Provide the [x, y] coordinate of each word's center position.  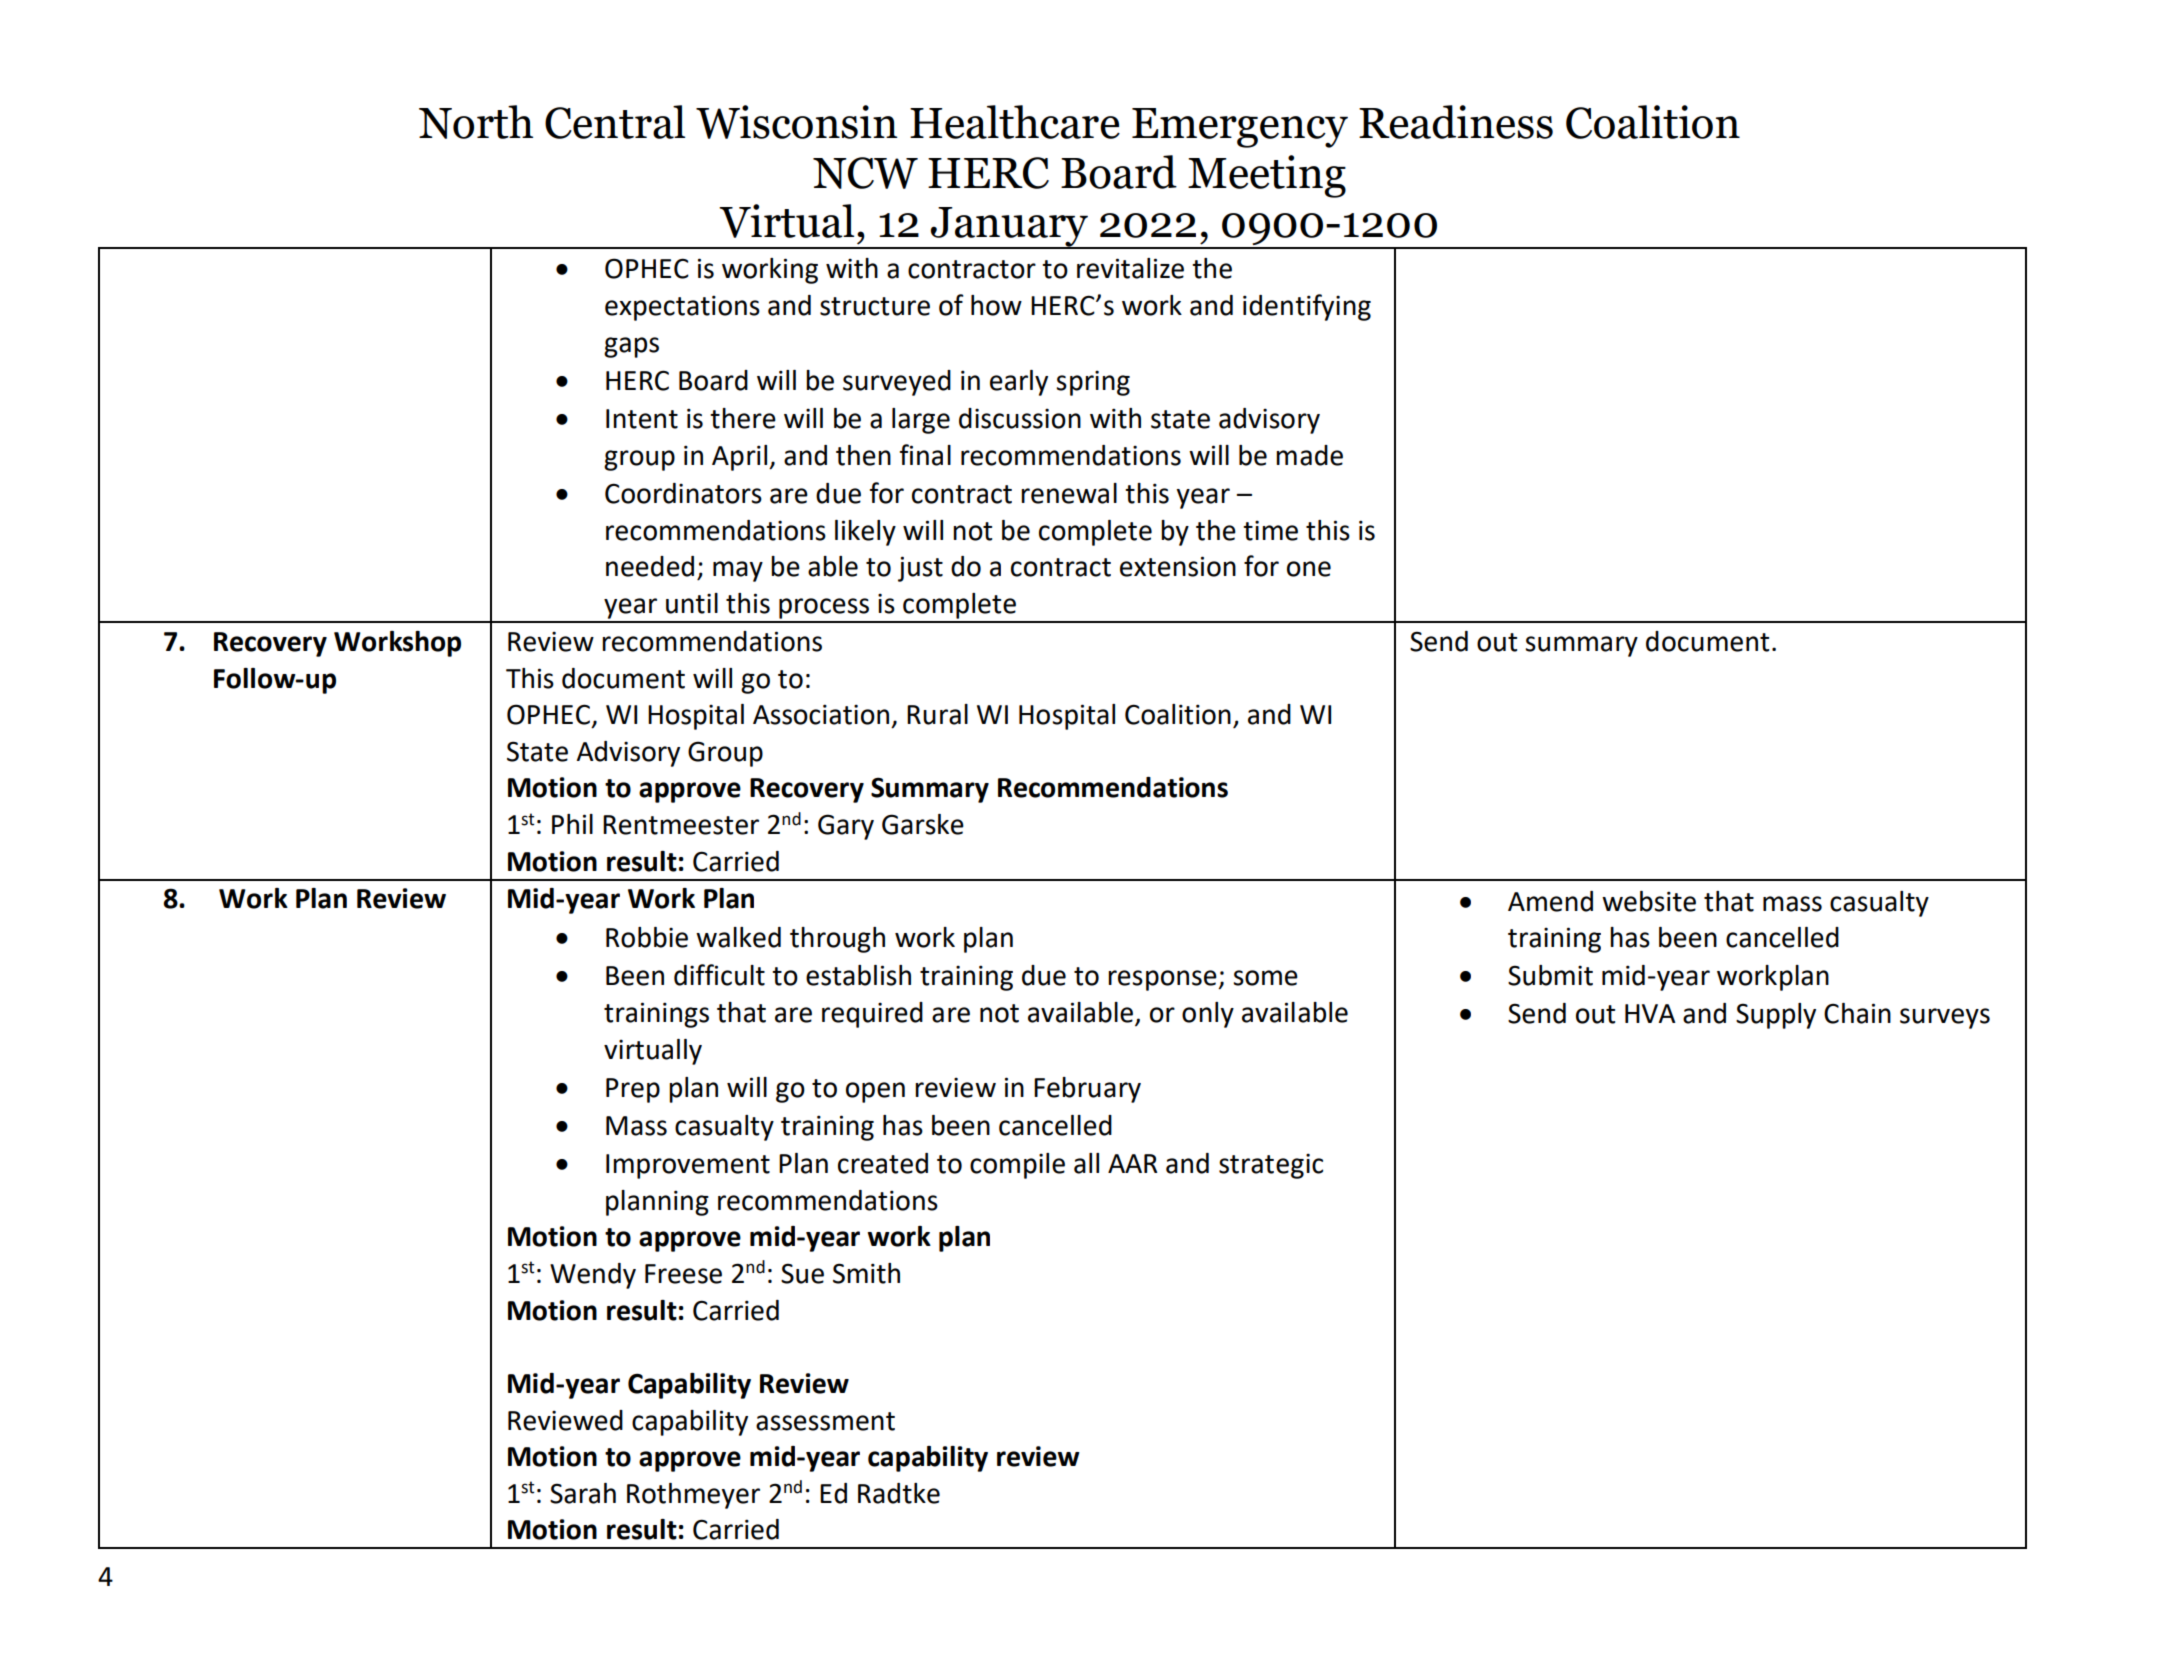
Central [615, 122]
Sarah [583, 1493]
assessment [825, 1421]
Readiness [1456, 122]
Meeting [1267, 176]
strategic [1271, 1166]
